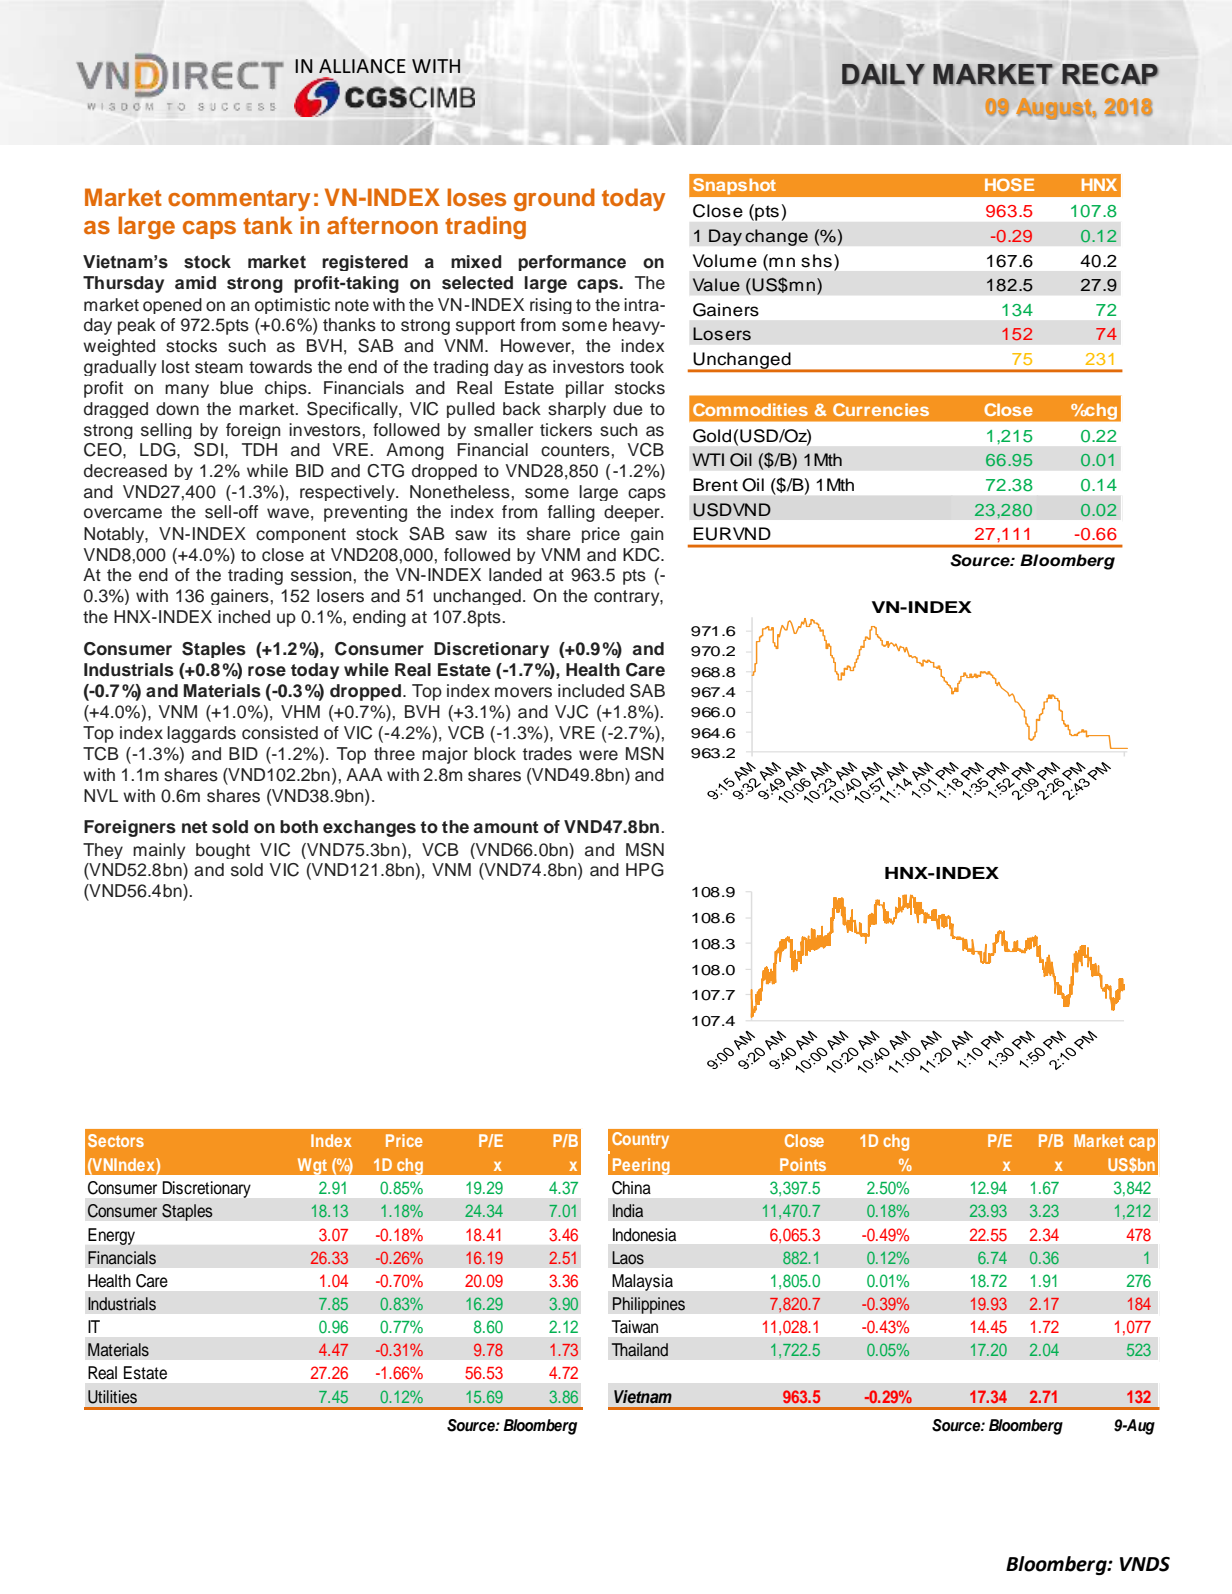 The height and width of the screenshot is (1594, 1232). I want to click on deeper, so click(633, 513).
